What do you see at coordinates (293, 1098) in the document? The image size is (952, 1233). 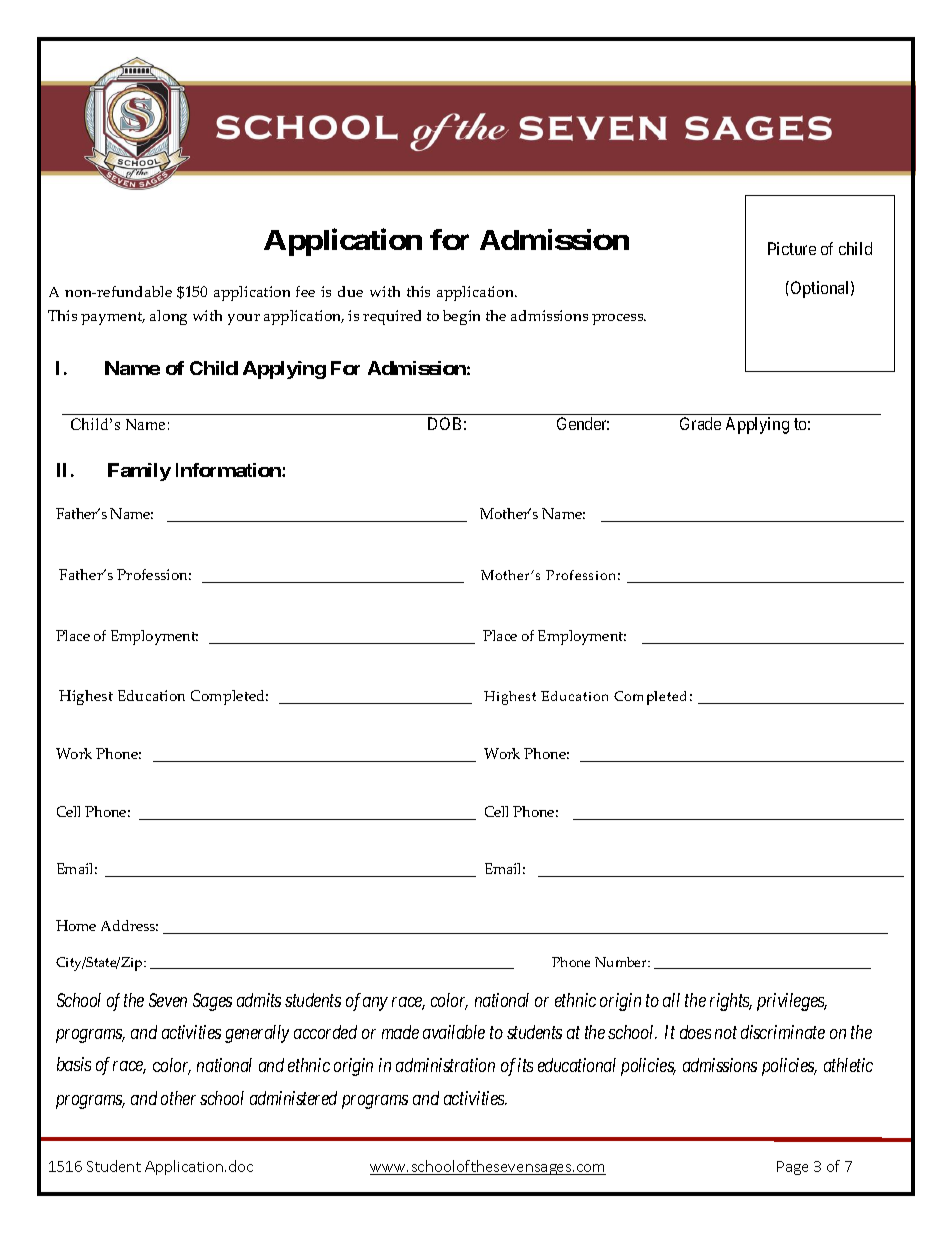 I see `administered` at bounding box center [293, 1098].
